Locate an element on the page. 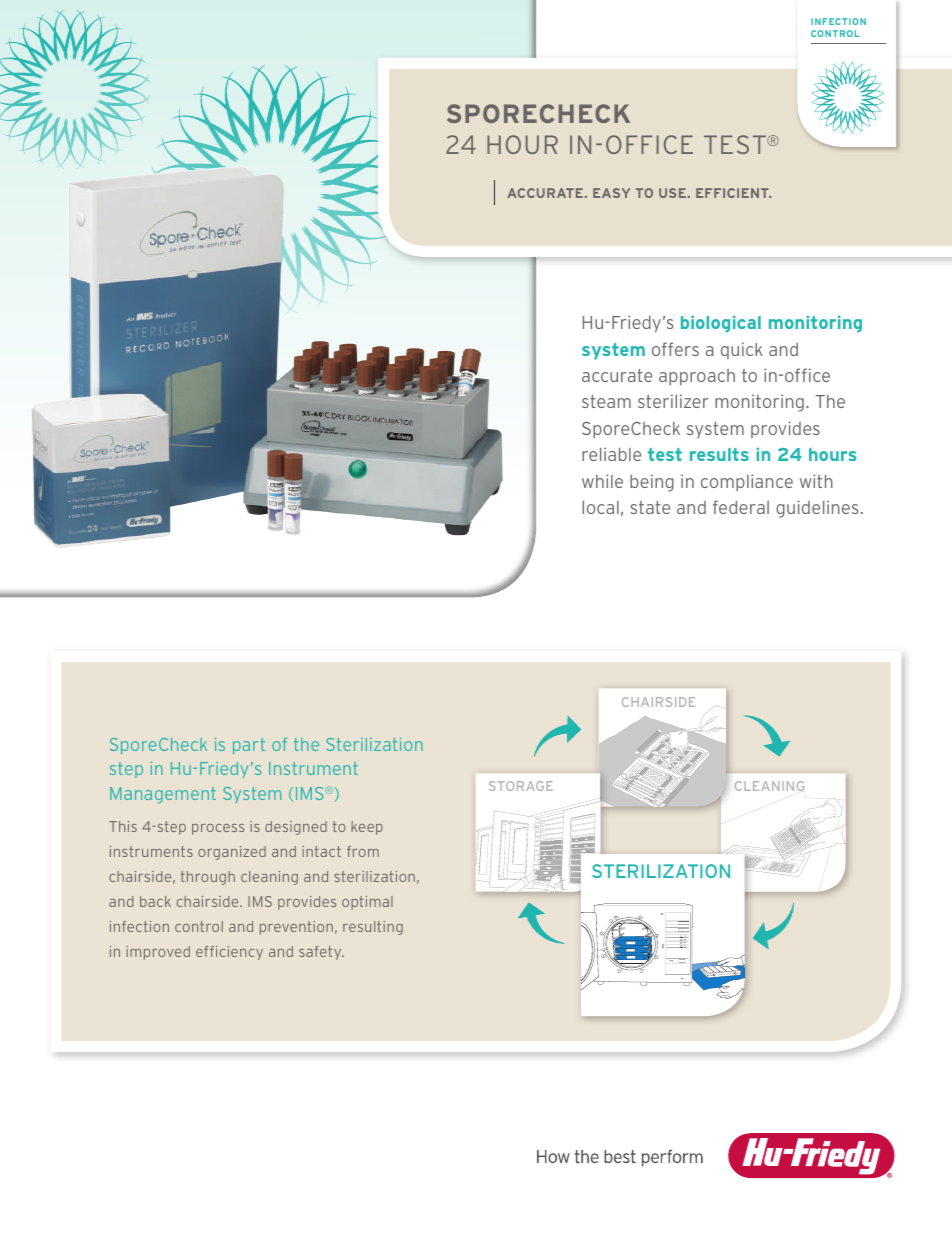 The image size is (952, 1233). EASY is located at coordinates (611, 193).
